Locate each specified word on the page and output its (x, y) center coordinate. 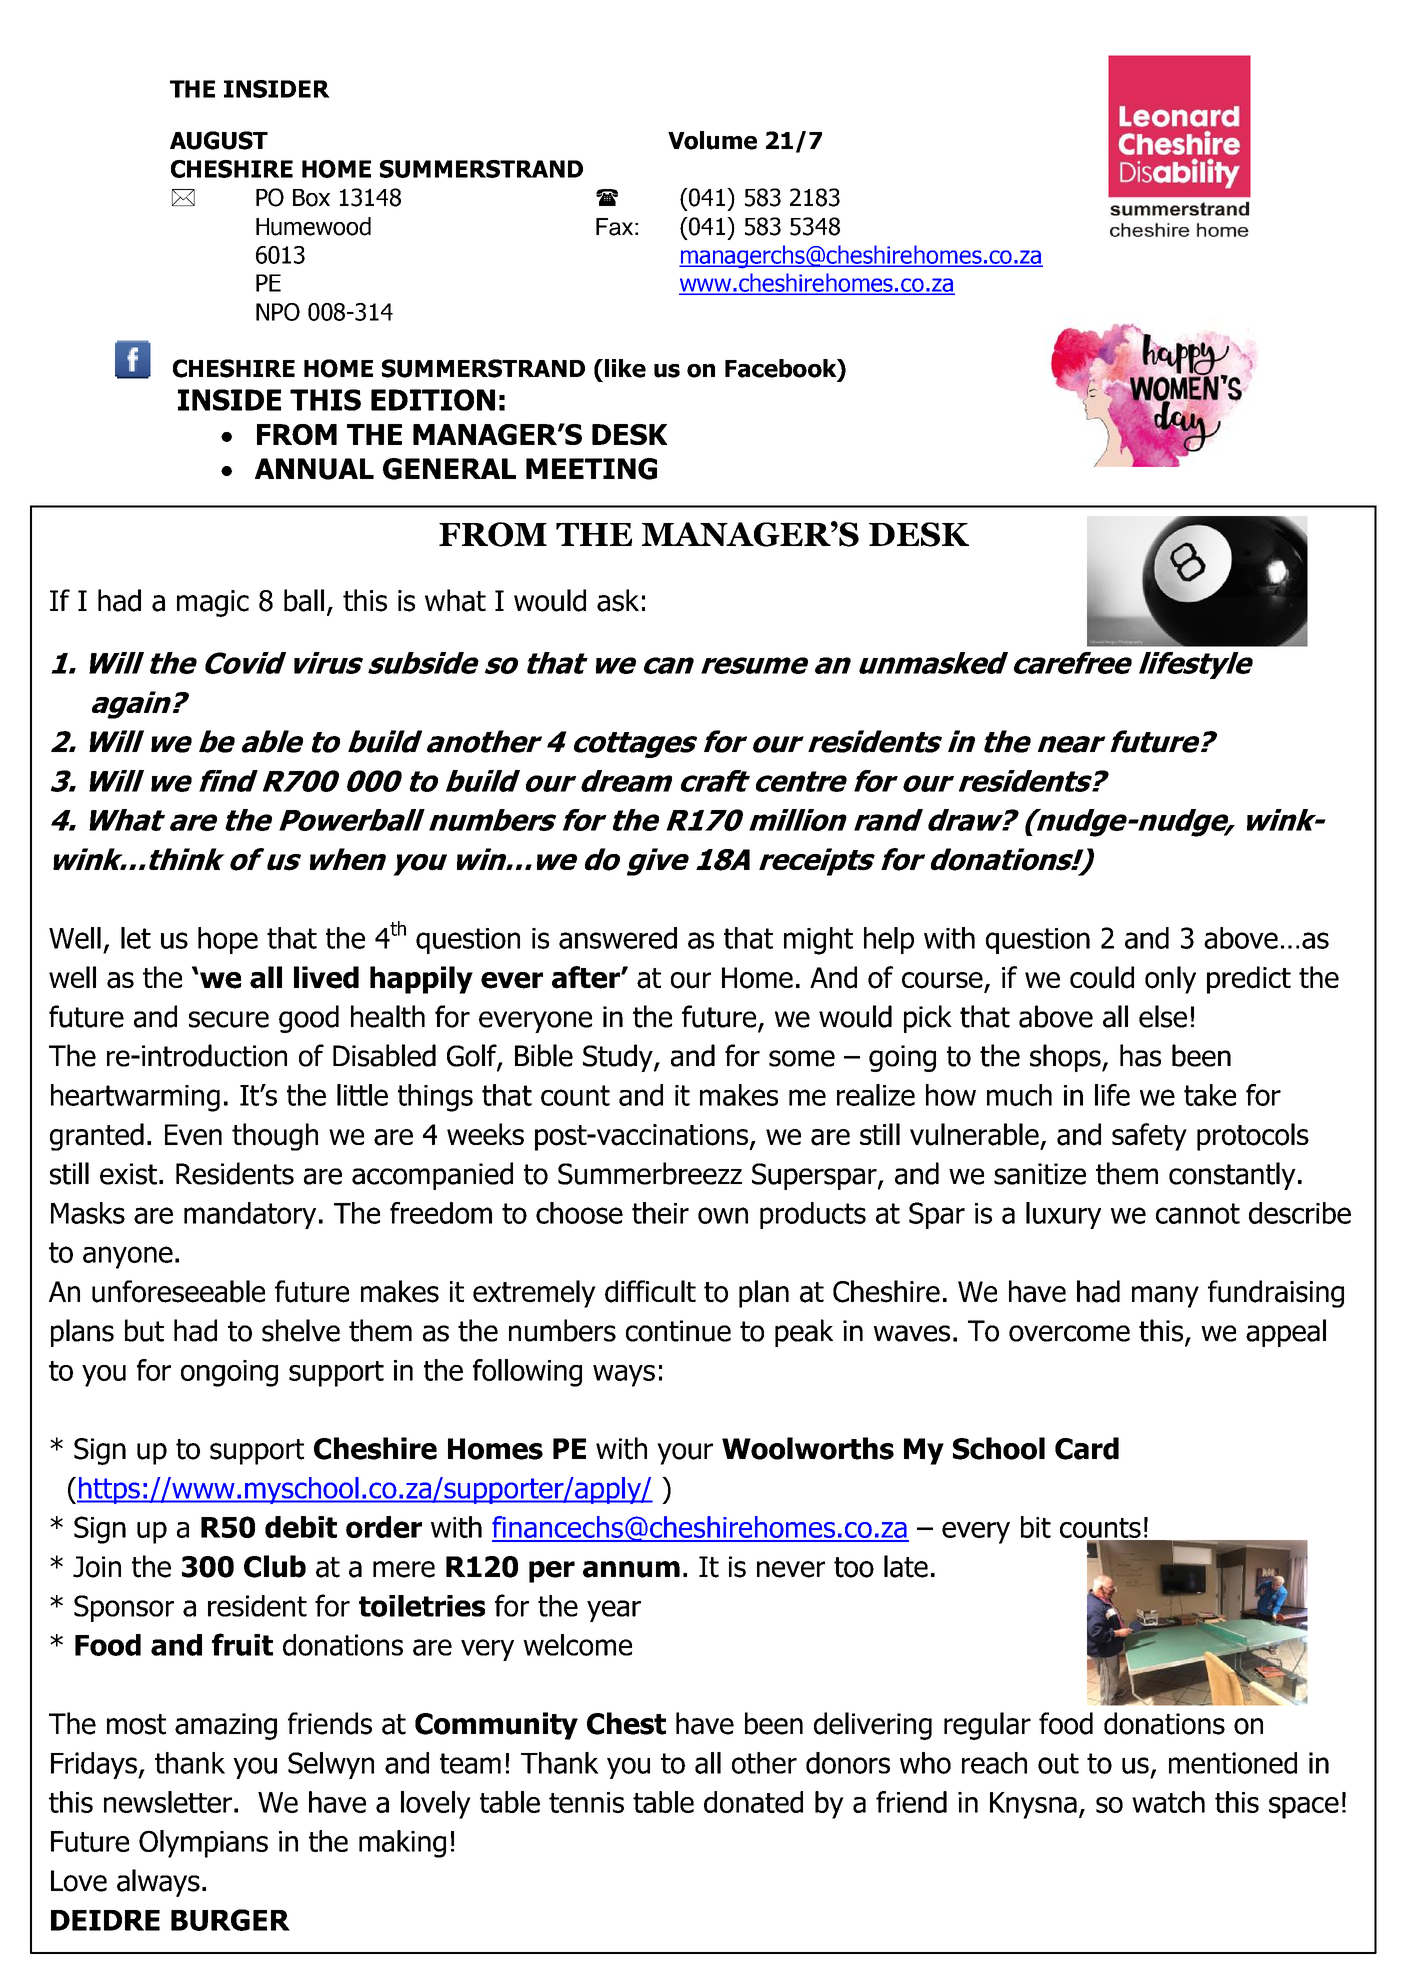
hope (228, 940)
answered (618, 938)
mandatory (250, 1215)
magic (213, 603)
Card (1087, 1448)
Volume (712, 140)
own (723, 1215)
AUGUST (219, 140)
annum (631, 1569)
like (625, 368)
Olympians (203, 1844)
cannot (1198, 1213)
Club (275, 1566)
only (1170, 980)
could (1102, 977)
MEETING (591, 469)
